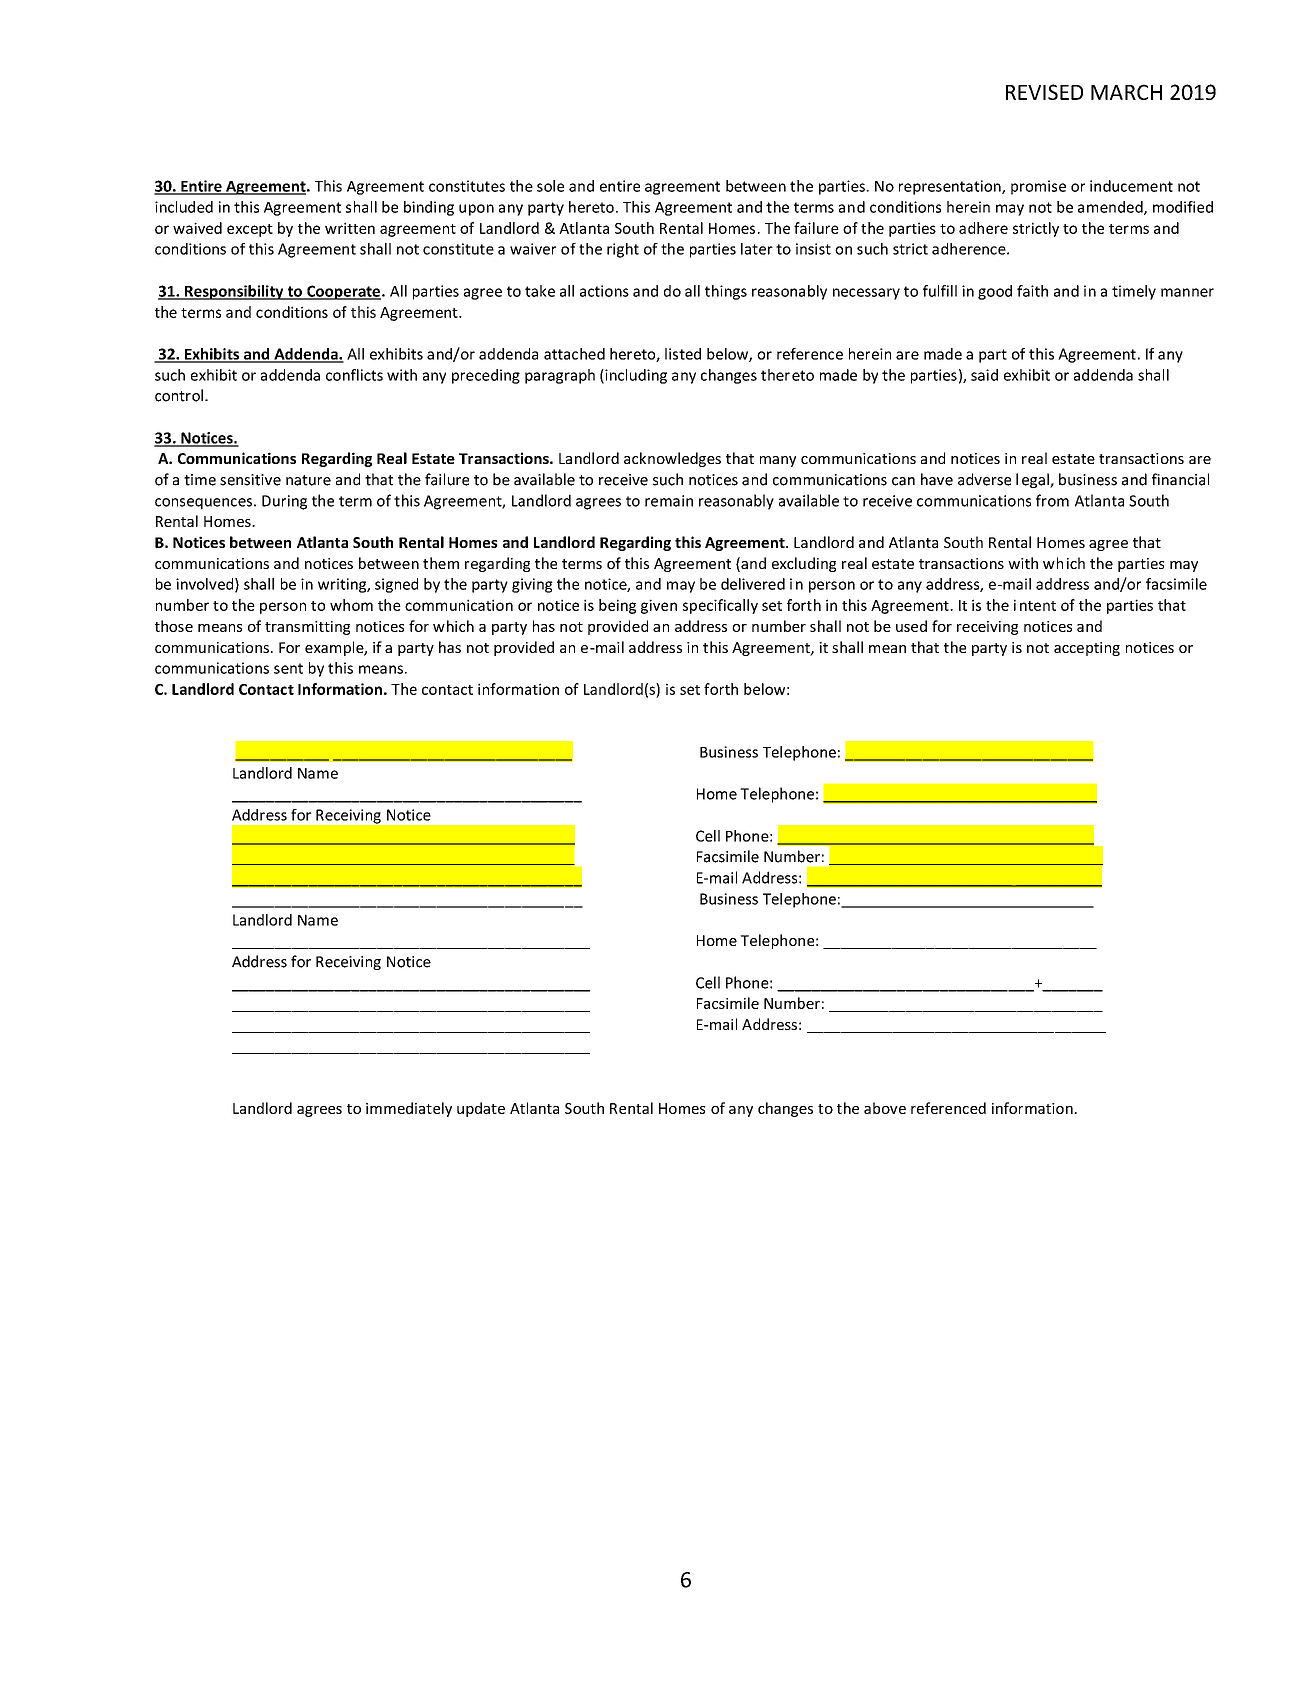  Describe the element at coordinates (1087, 649) in the screenshot. I see `accepting` at that location.
